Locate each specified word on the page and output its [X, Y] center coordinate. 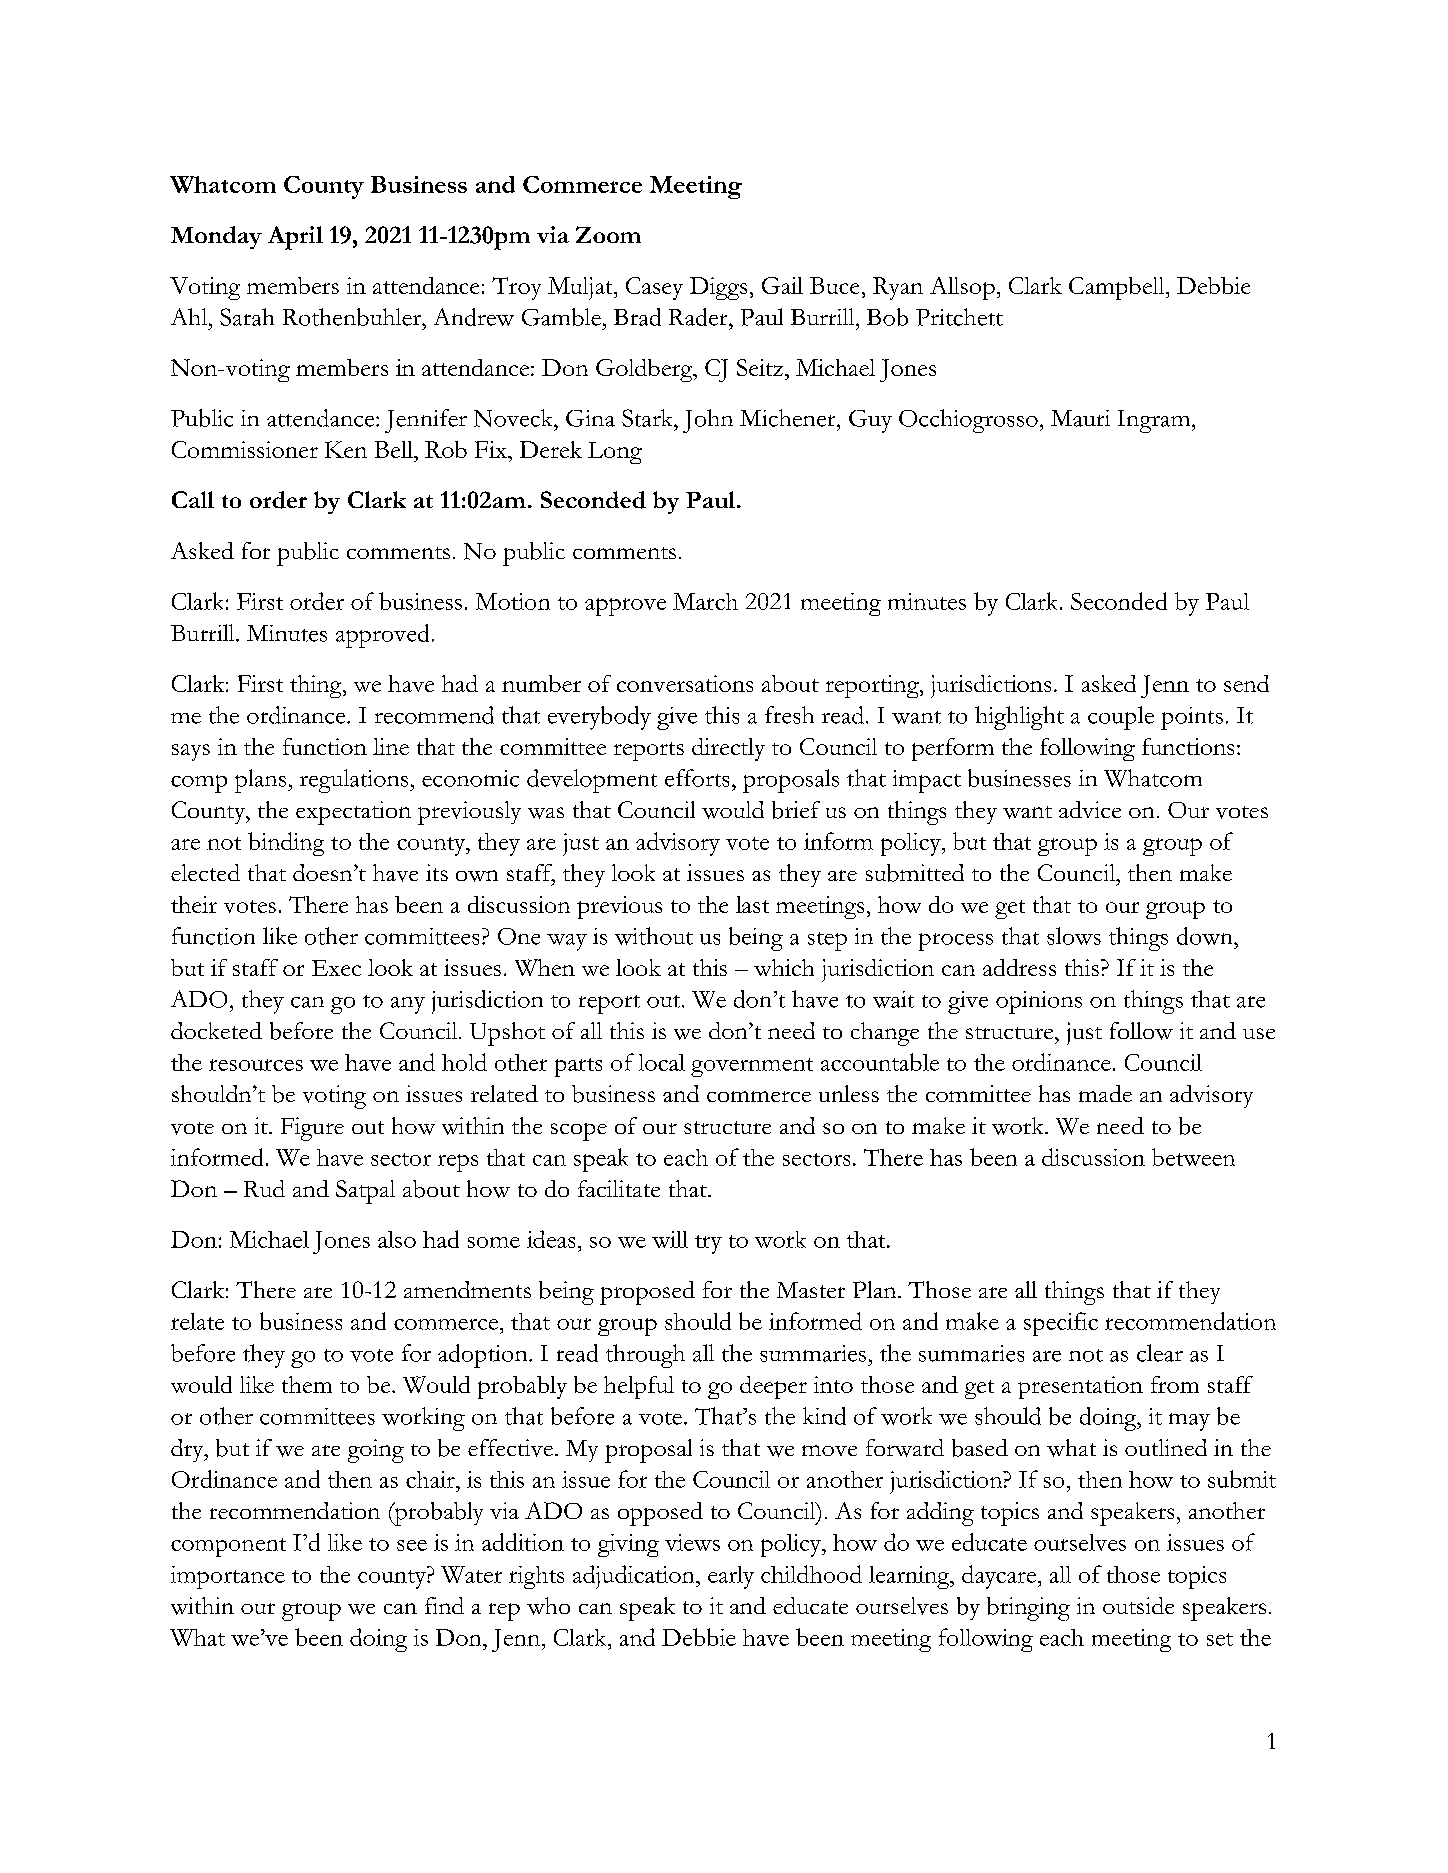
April [295, 238]
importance [228, 1577]
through [645, 1356]
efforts [697, 778]
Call [193, 499]
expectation [353, 813]
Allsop [962, 288]
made [1105, 1093]
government [752, 1067]
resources [256, 1065]
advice [1090, 809]
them [307, 1384]
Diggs [718, 288]
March [705, 601]
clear [1160, 1353]
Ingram [1155, 421]
